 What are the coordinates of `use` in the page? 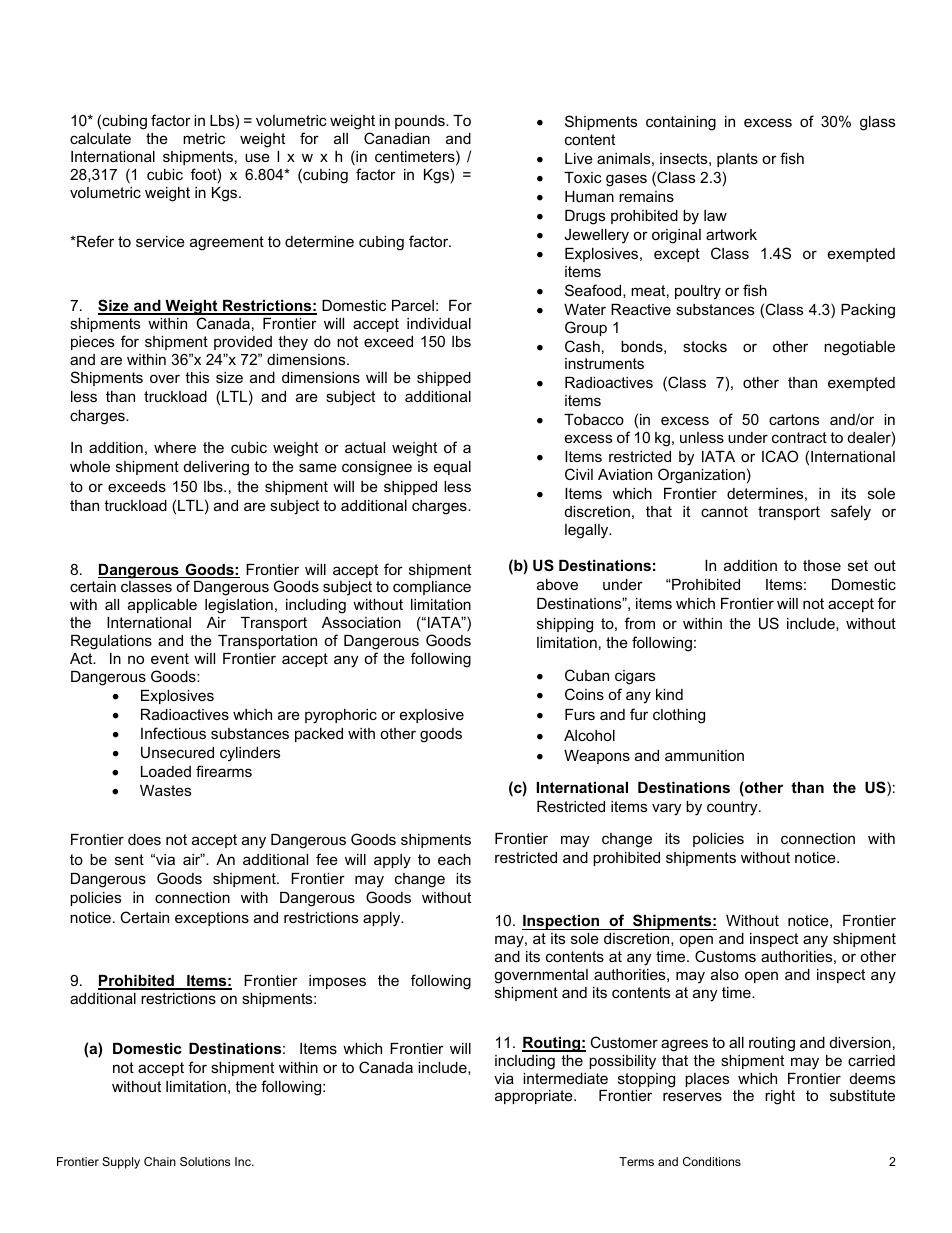 It's located at (257, 157).
